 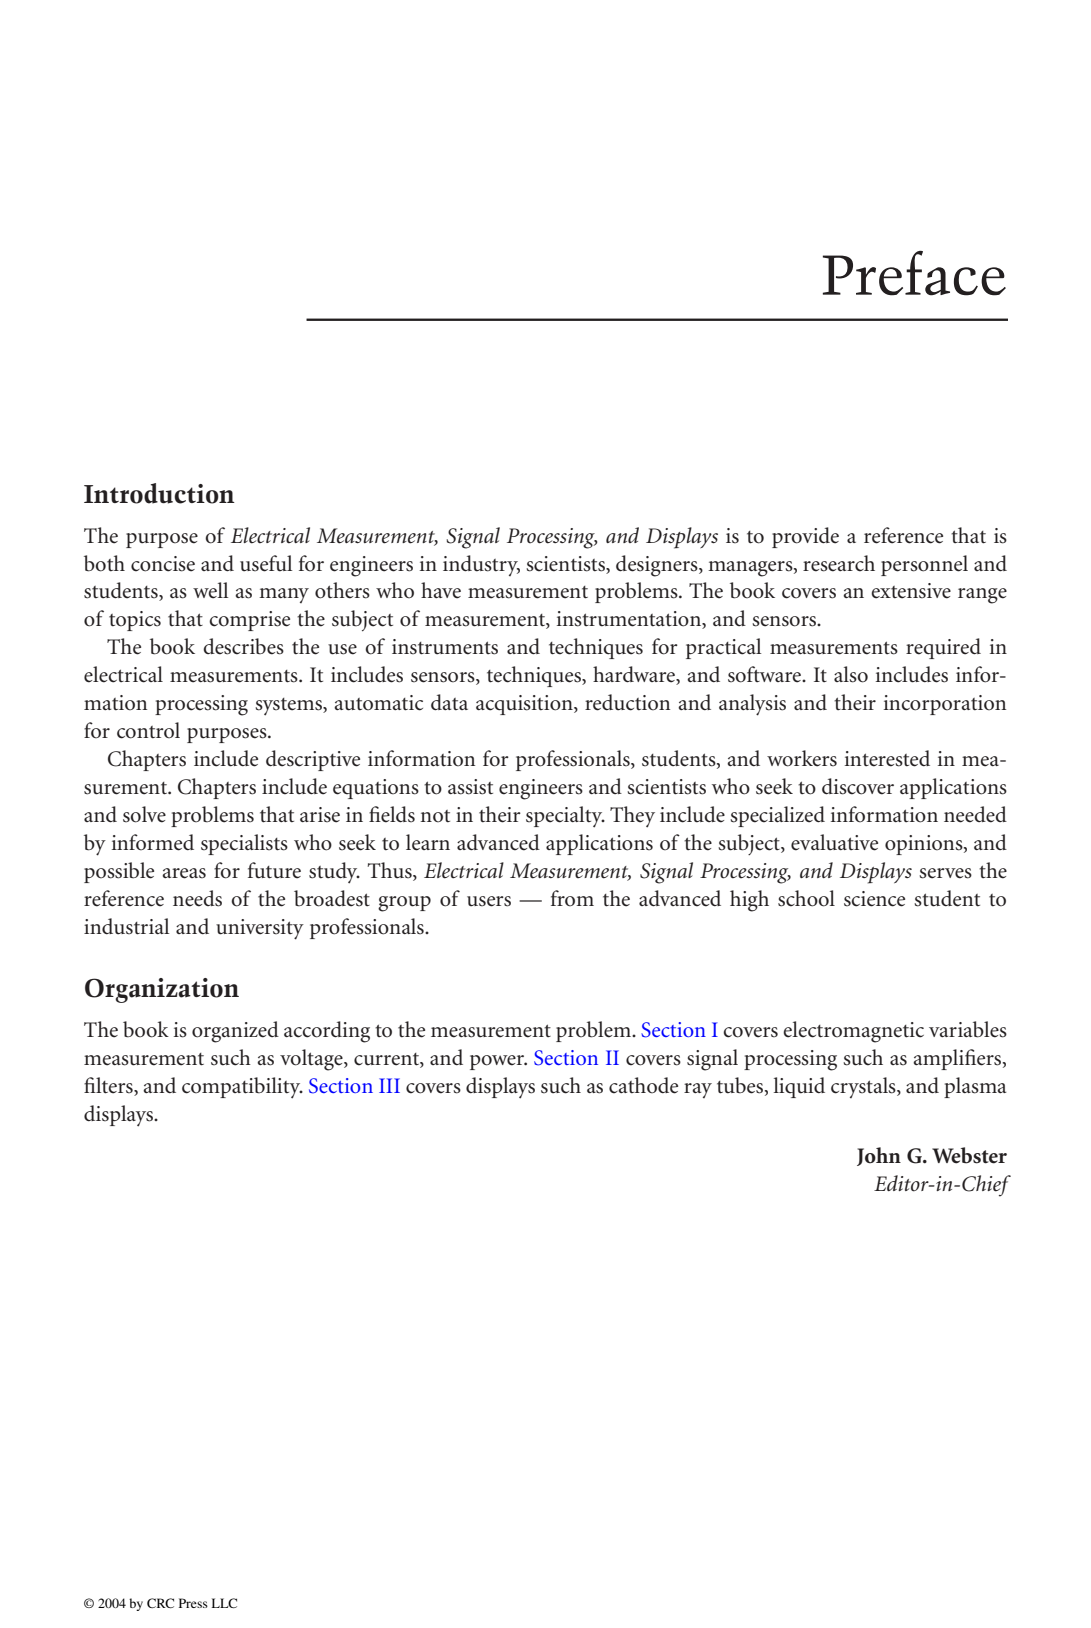 What do you see at coordinates (498, 1062) in the screenshot?
I see `power` at bounding box center [498, 1062].
